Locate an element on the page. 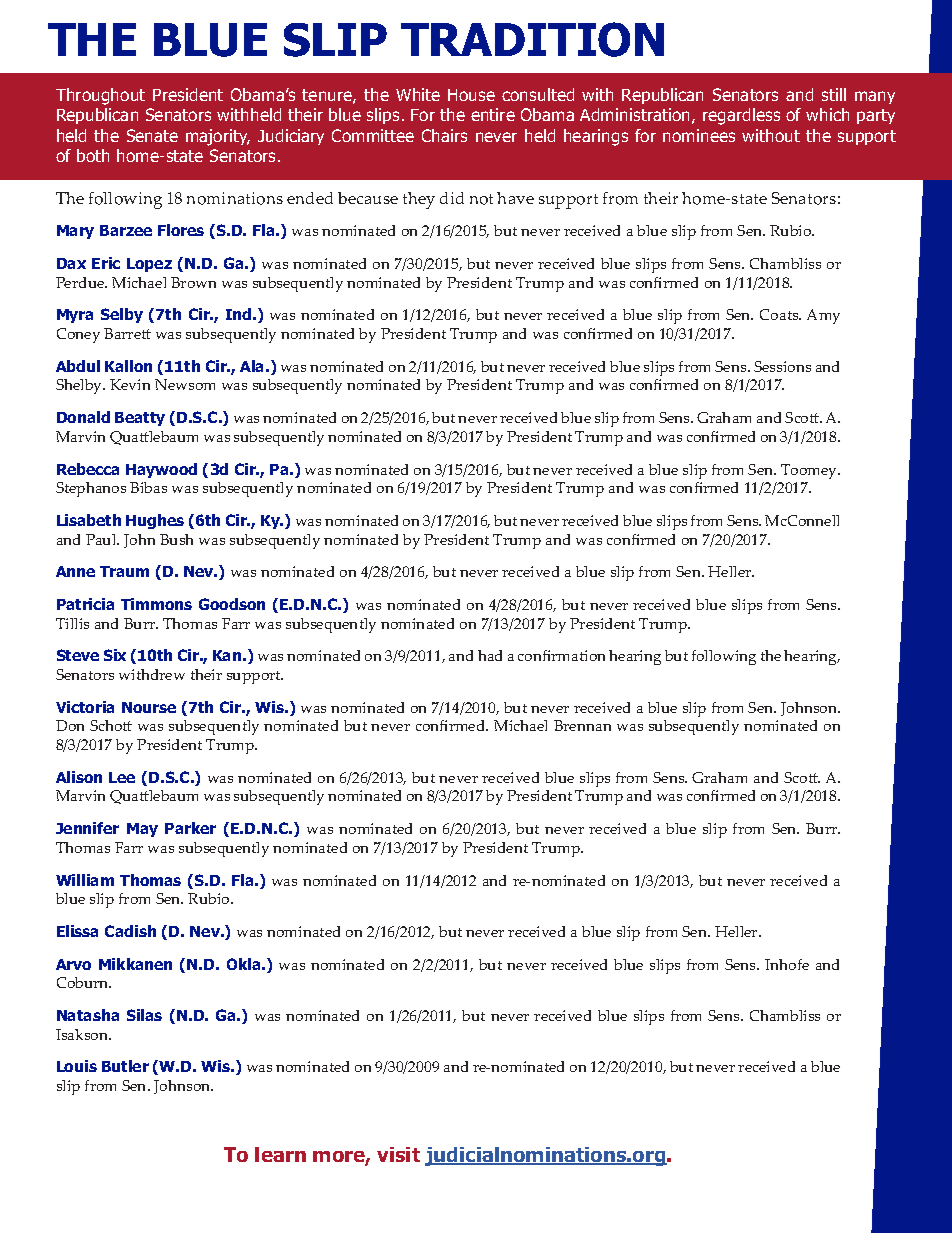 This page has width=952, height=1233. confirmation is located at coordinates (561, 655).
